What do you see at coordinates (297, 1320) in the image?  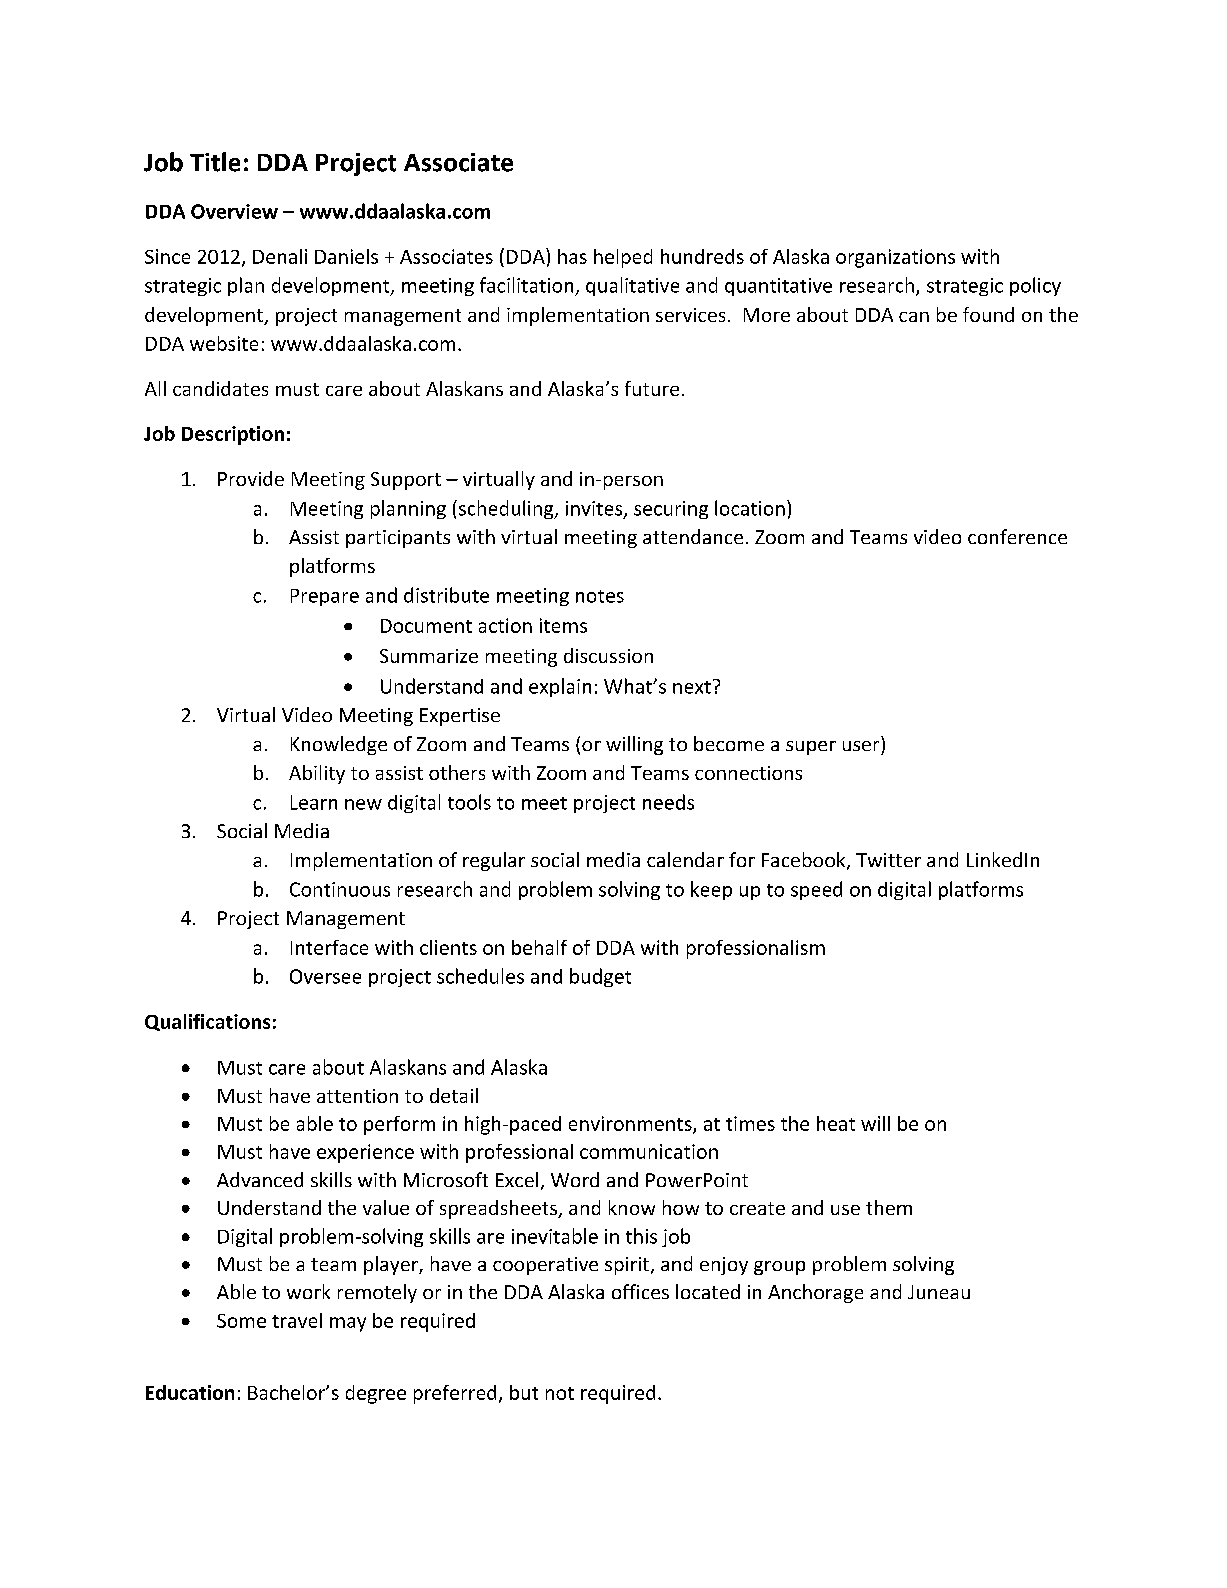 I see `travel` at bounding box center [297, 1320].
